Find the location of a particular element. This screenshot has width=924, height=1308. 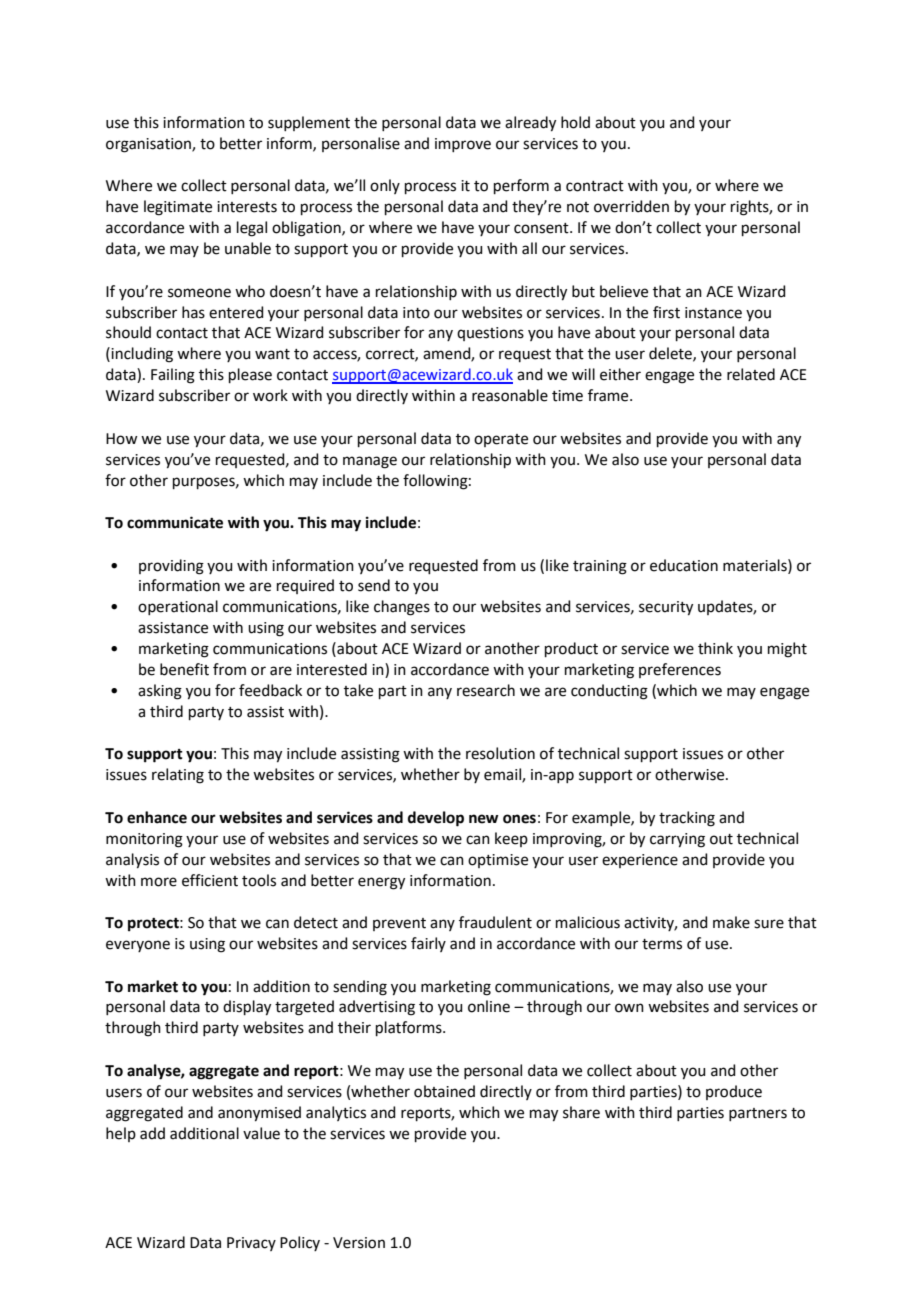

carrying is located at coordinates (677, 840).
